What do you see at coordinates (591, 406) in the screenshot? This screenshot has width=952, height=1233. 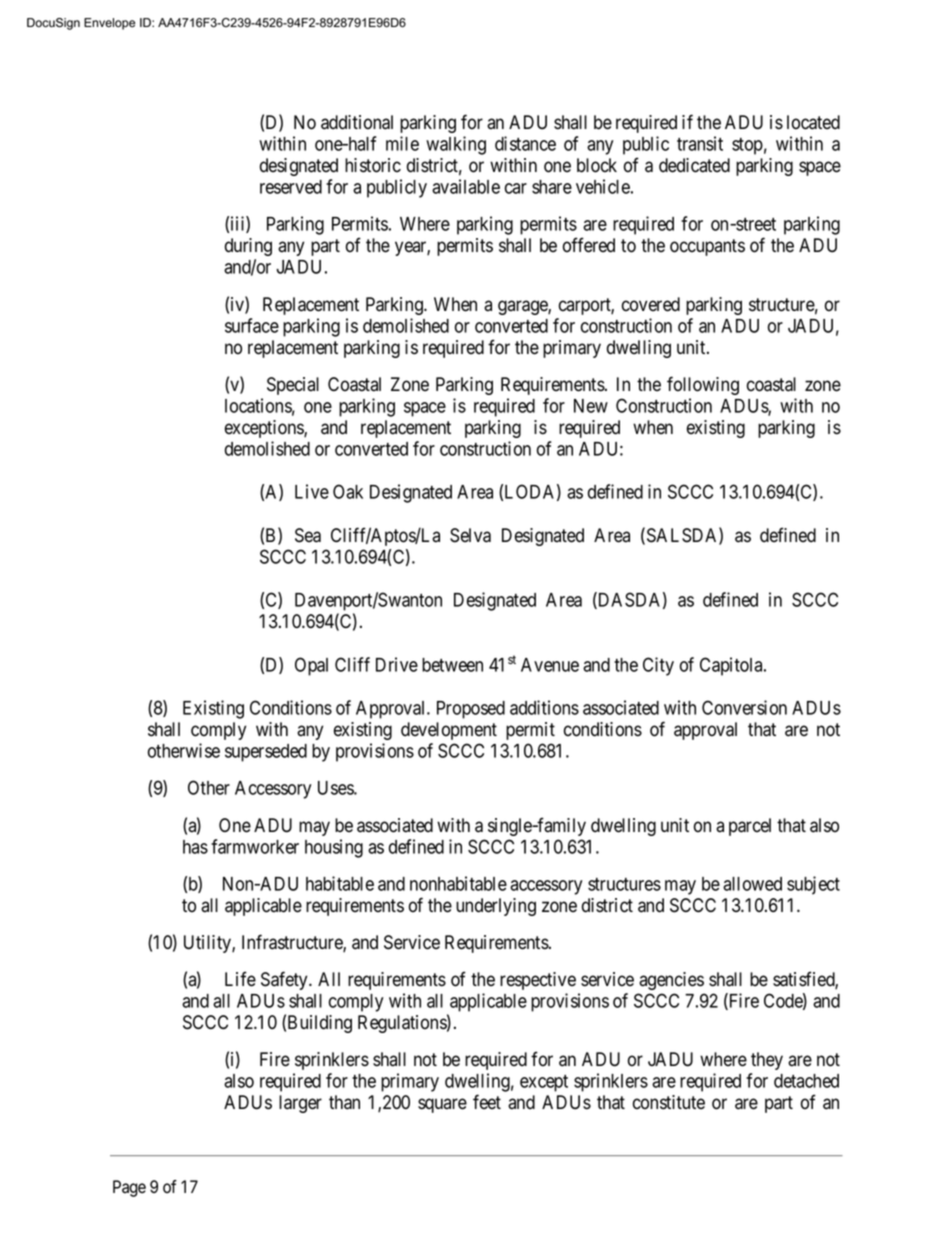 I see `New` at bounding box center [591, 406].
